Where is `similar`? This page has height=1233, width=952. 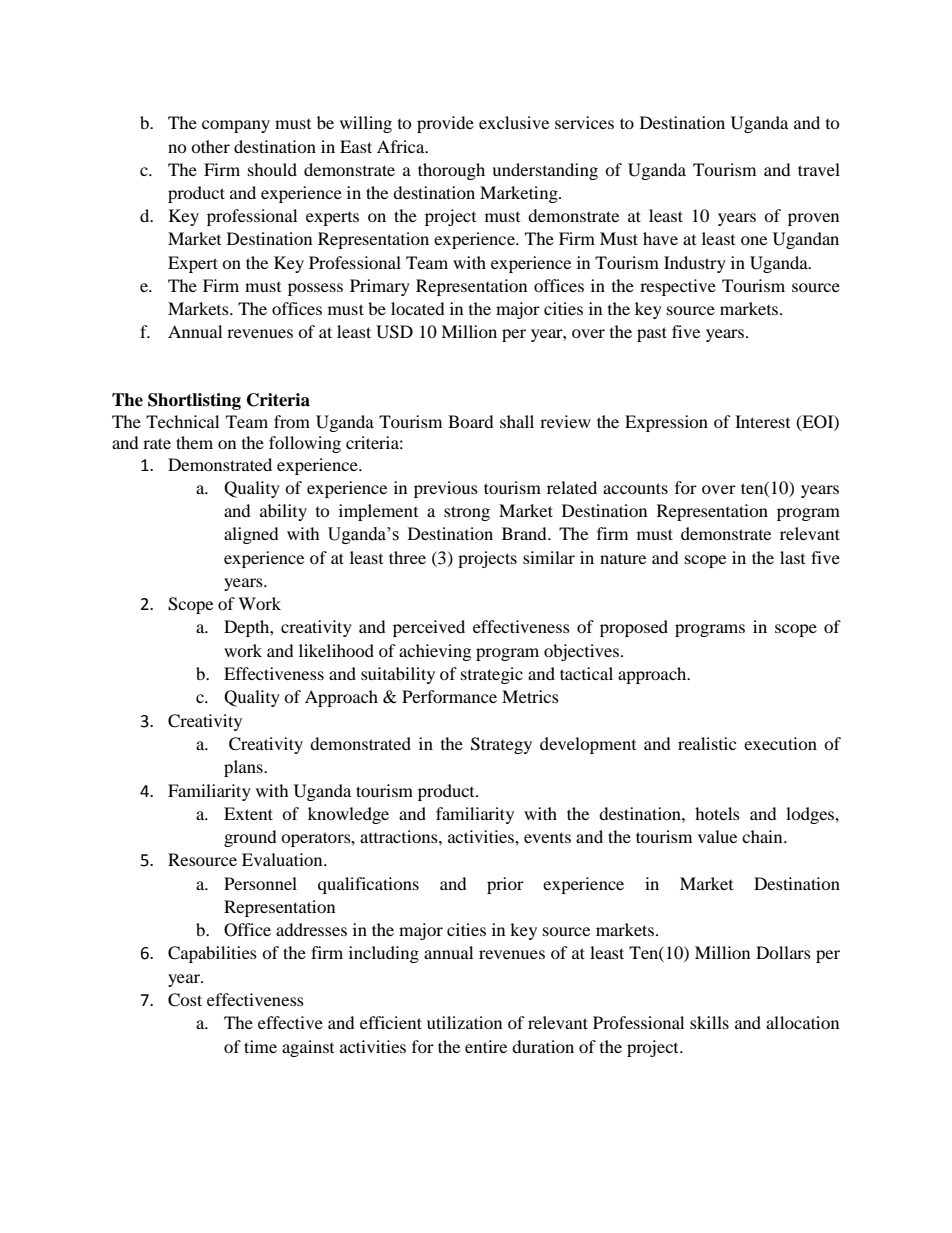
similar is located at coordinates (549, 557).
